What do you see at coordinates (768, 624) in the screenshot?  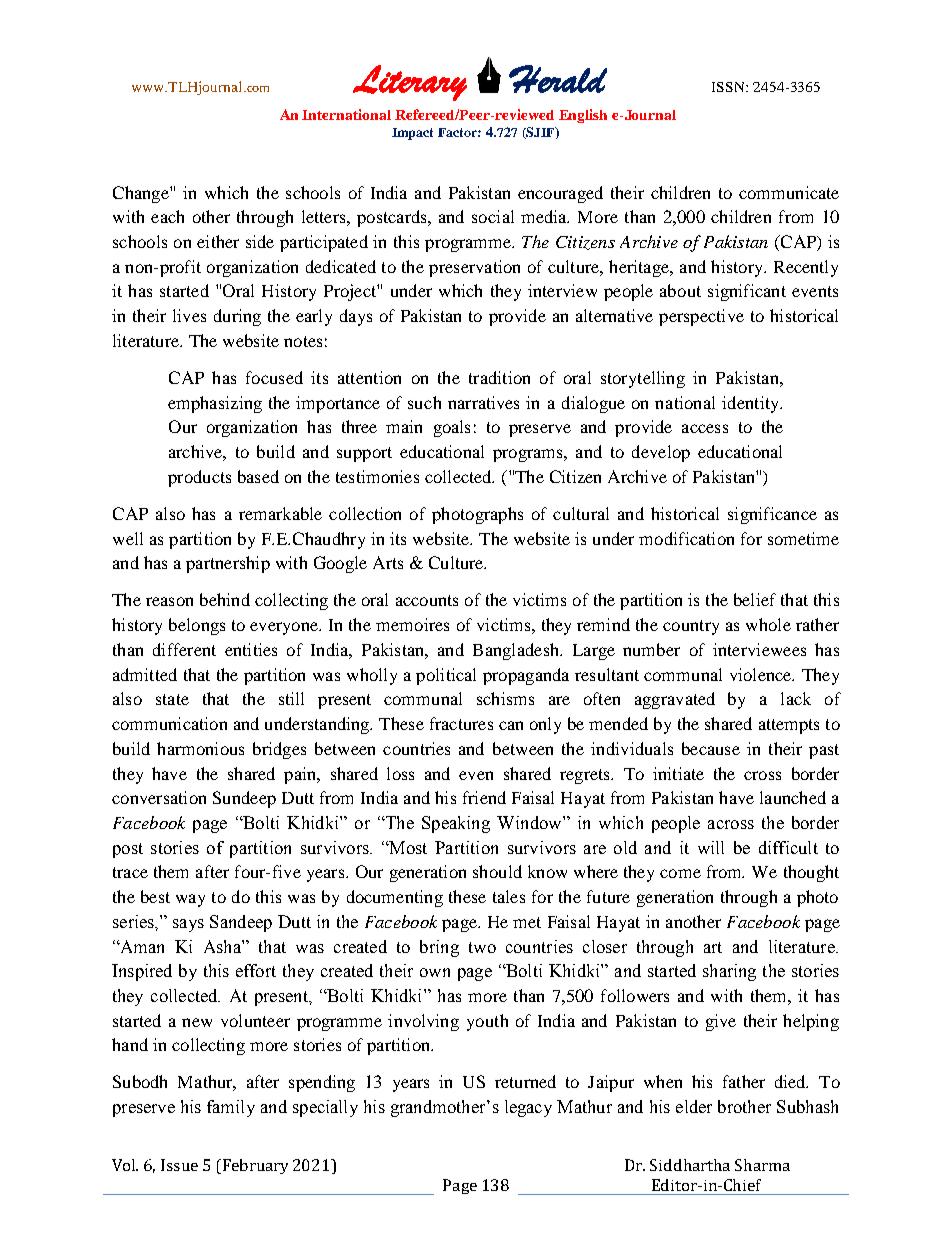 I see `whole` at bounding box center [768, 624].
